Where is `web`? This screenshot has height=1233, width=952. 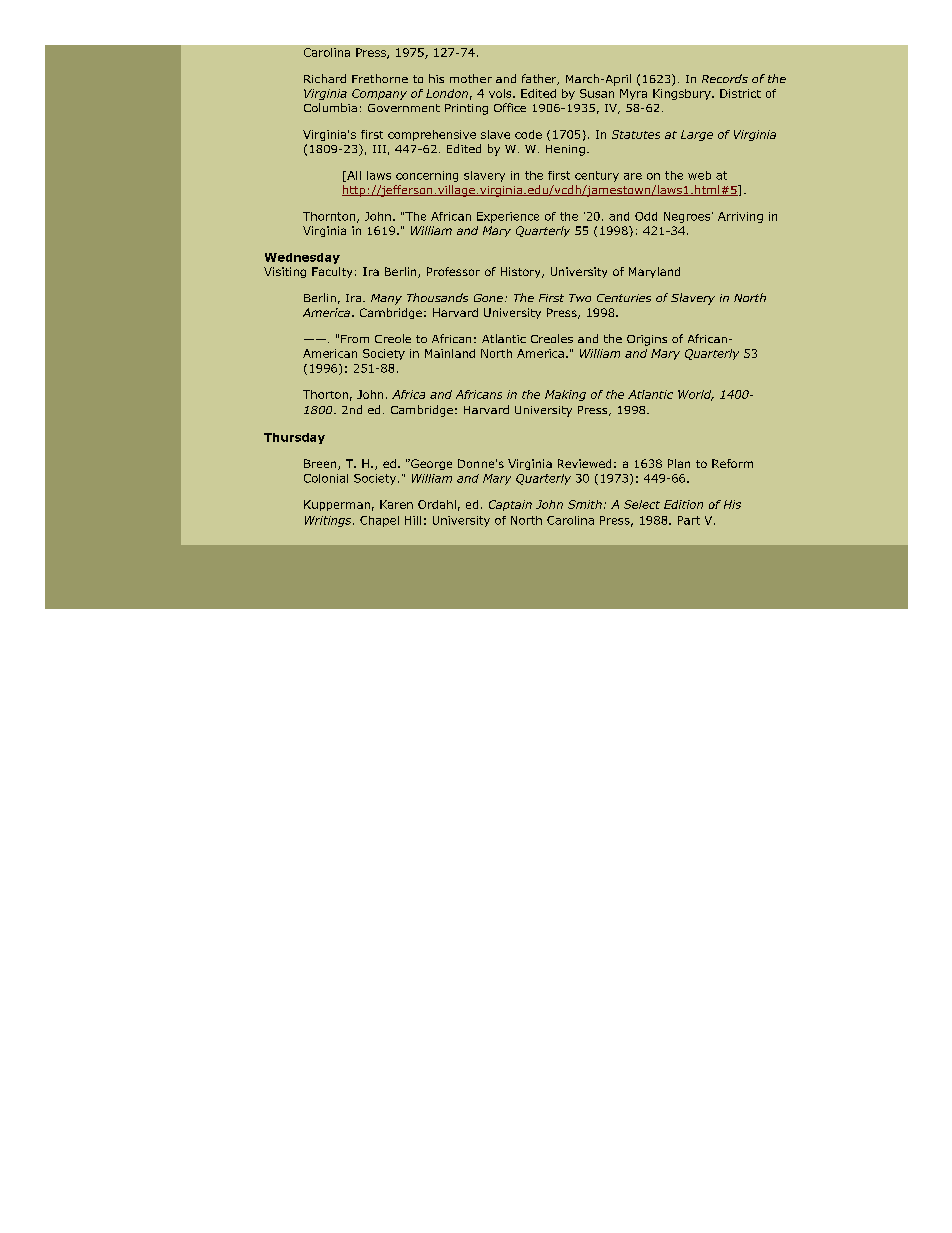 web is located at coordinates (699, 175).
